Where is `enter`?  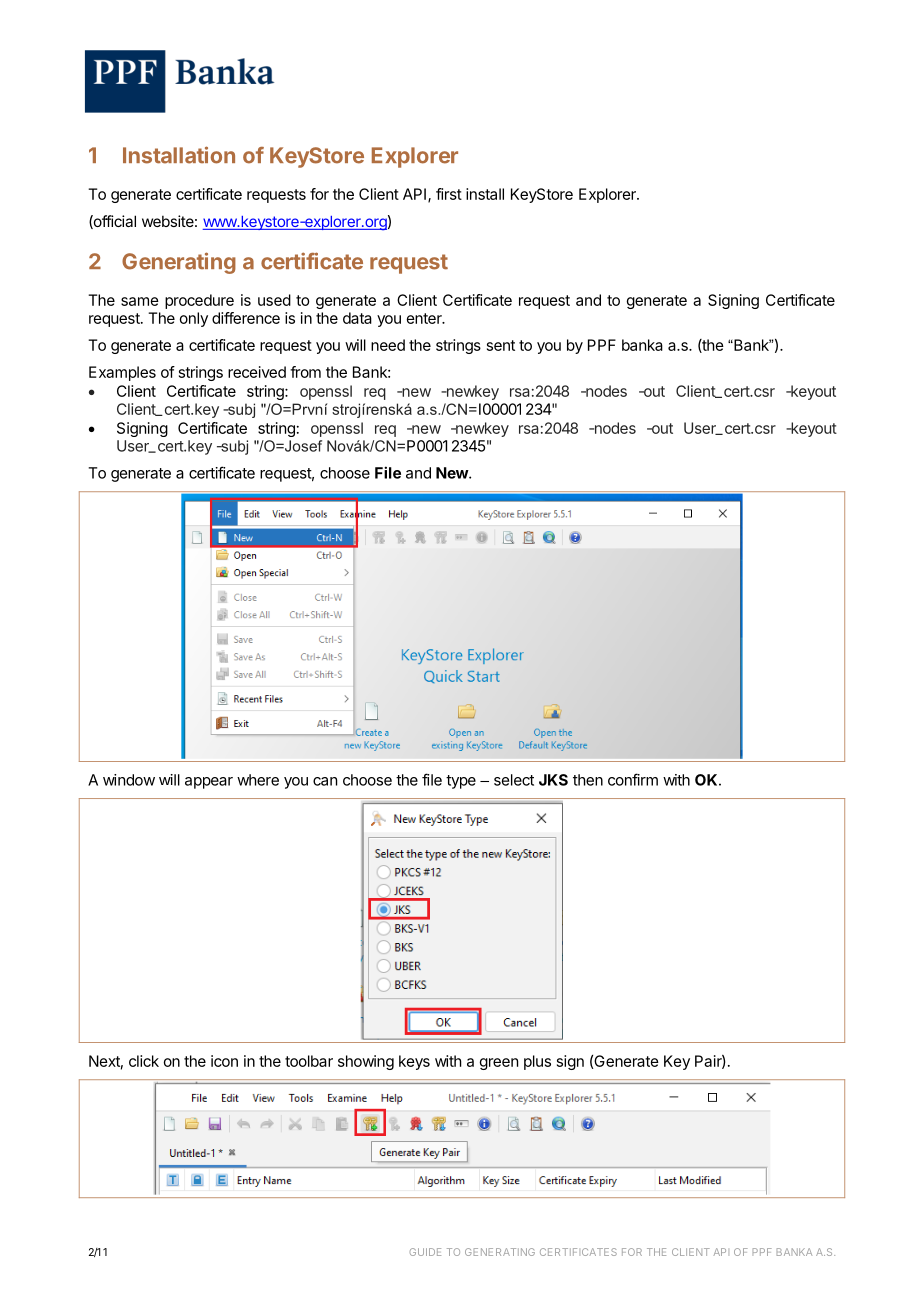
enter is located at coordinates (425, 318).
